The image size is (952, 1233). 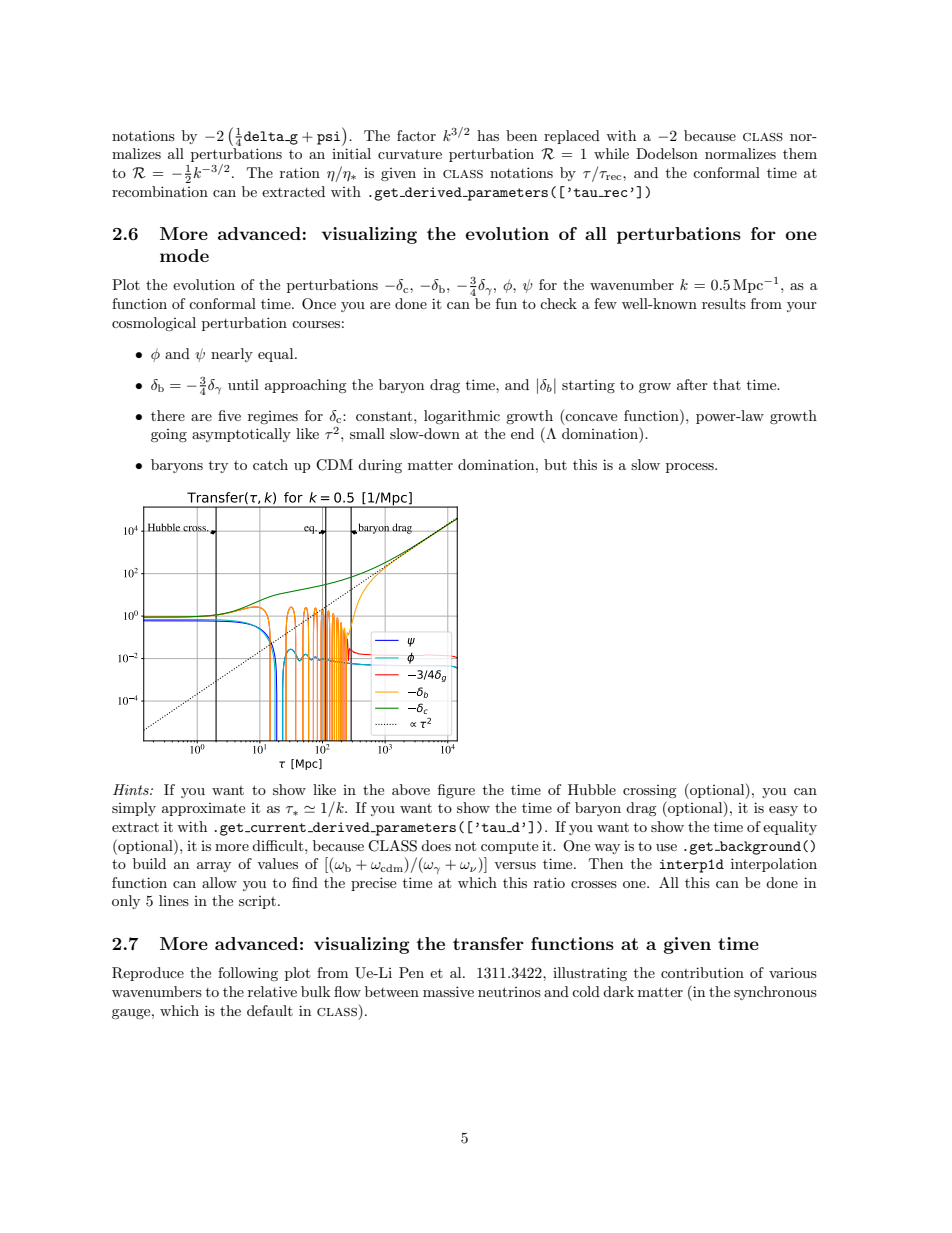 I want to click on following, so click(x=248, y=974).
